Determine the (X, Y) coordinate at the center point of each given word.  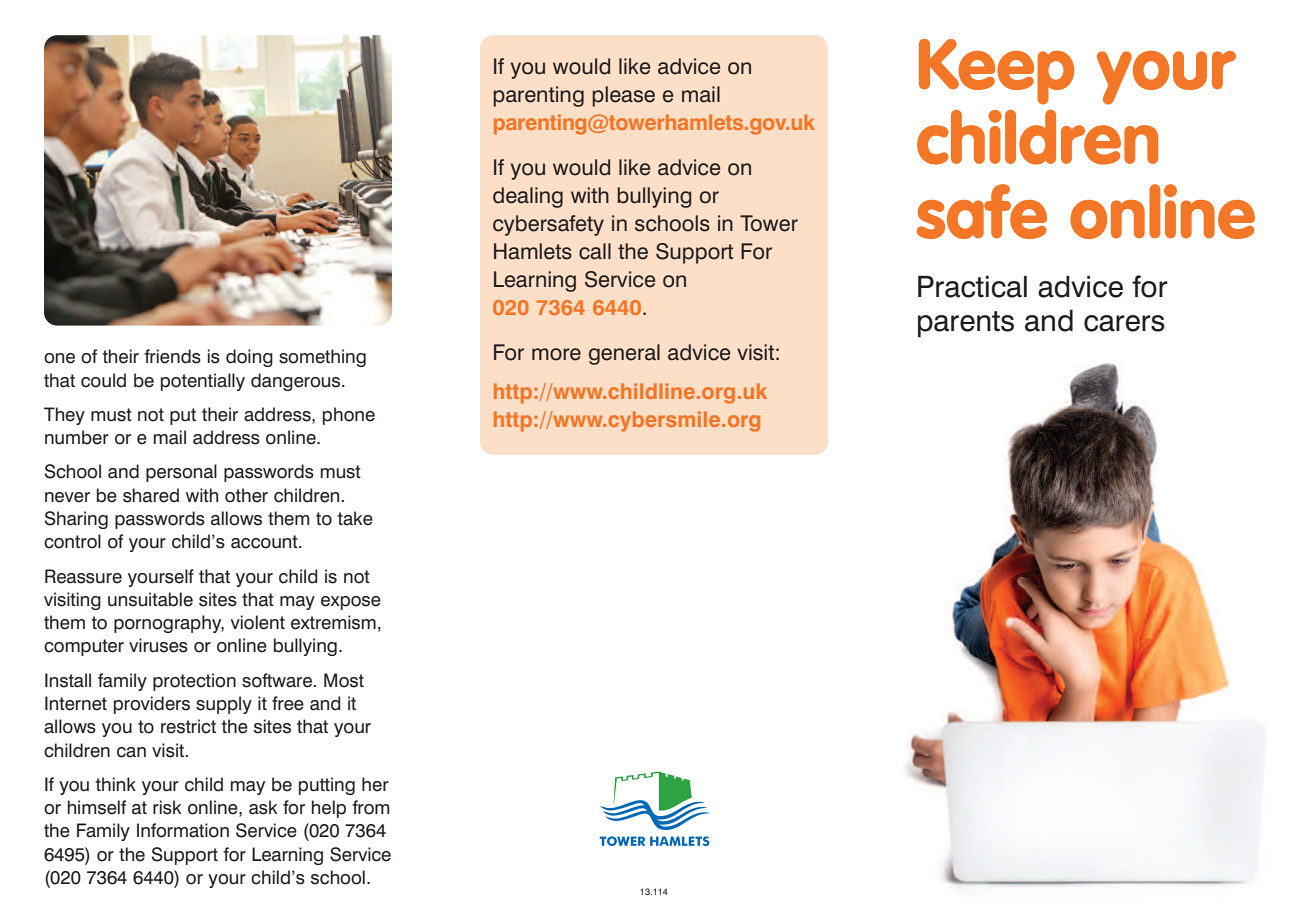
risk (167, 807)
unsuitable (150, 599)
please (623, 96)
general (624, 354)
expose (351, 603)
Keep (996, 72)
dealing (528, 197)
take (355, 518)
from (371, 807)
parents (966, 324)
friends (172, 356)
